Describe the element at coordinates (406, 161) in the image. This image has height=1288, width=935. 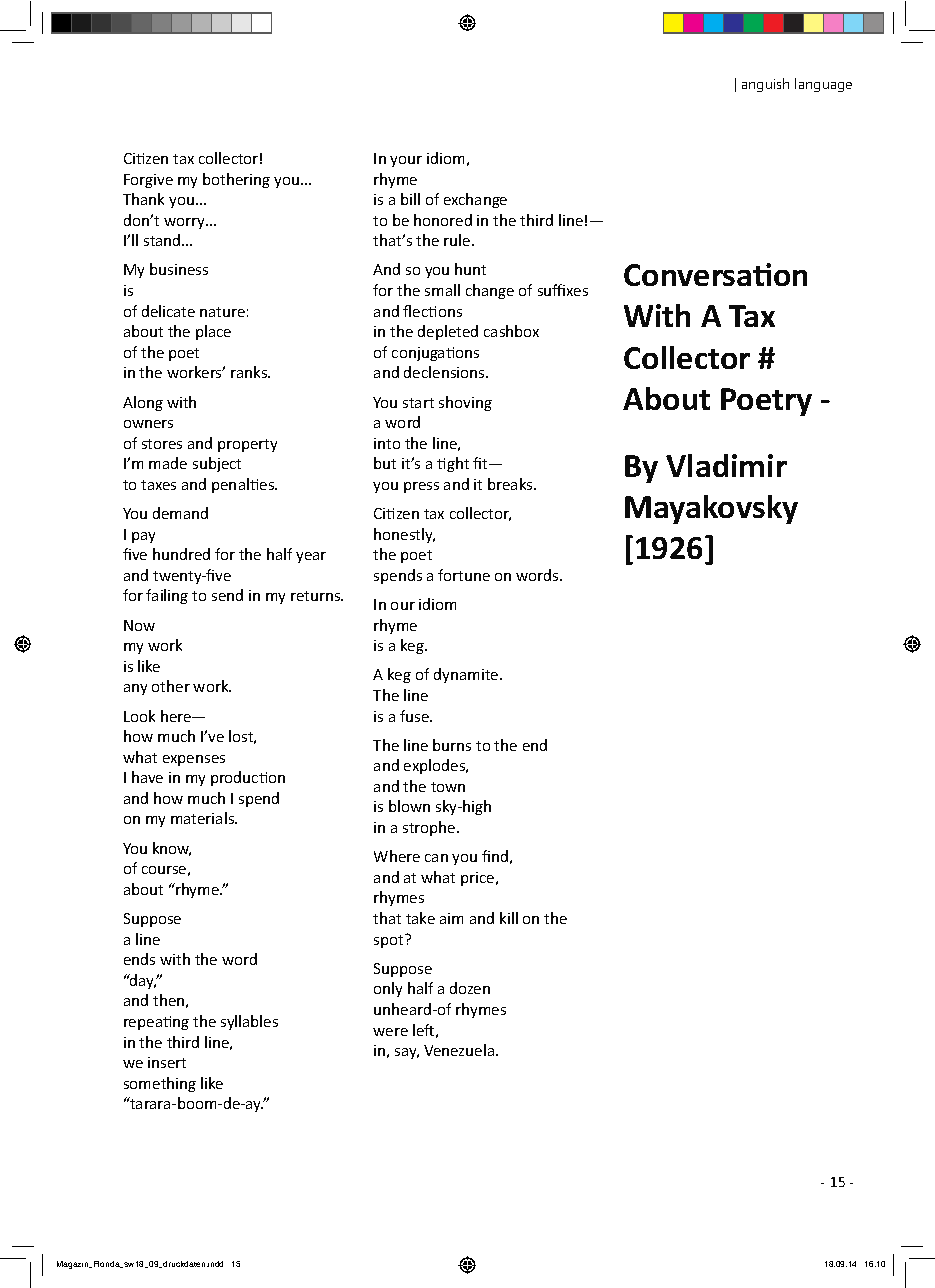
I see `your` at that location.
